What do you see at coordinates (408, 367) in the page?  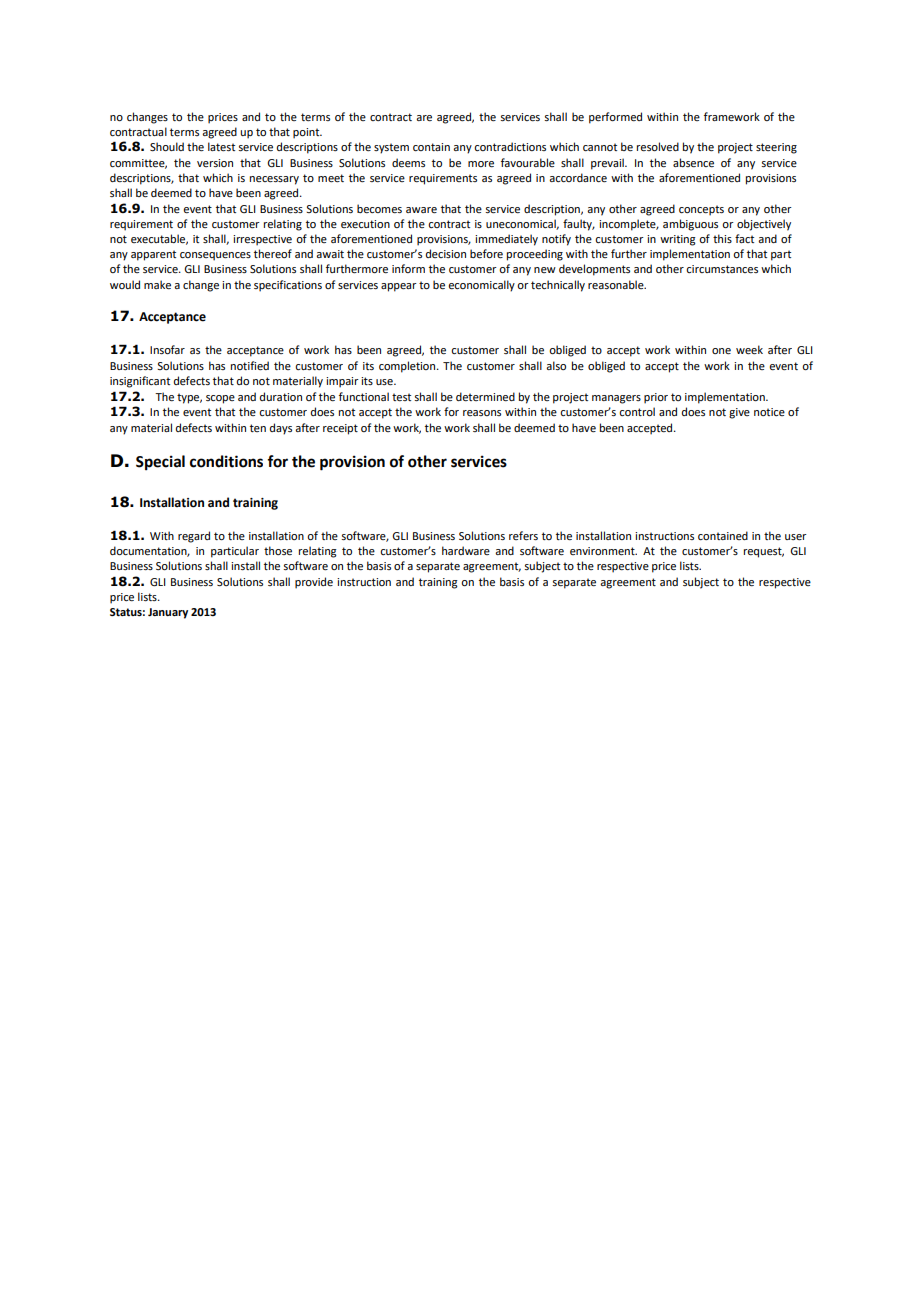 I see `completion` at bounding box center [408, 367].
